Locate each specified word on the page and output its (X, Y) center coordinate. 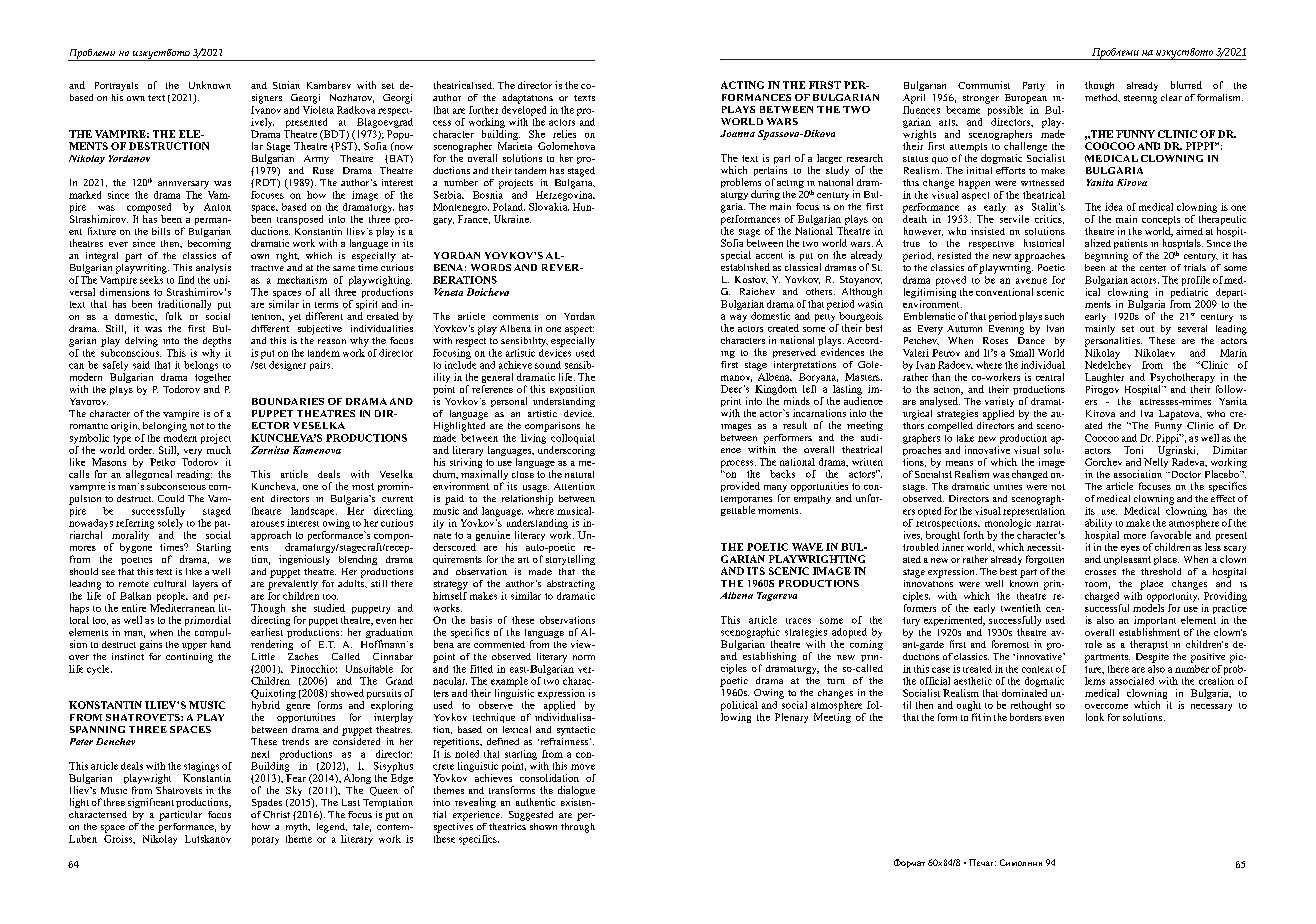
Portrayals (116, 86)
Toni (1133, 450)
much (219, 448)
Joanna (737, 133)
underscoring (566, 449)
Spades (267, 803)
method (1102, 98)
